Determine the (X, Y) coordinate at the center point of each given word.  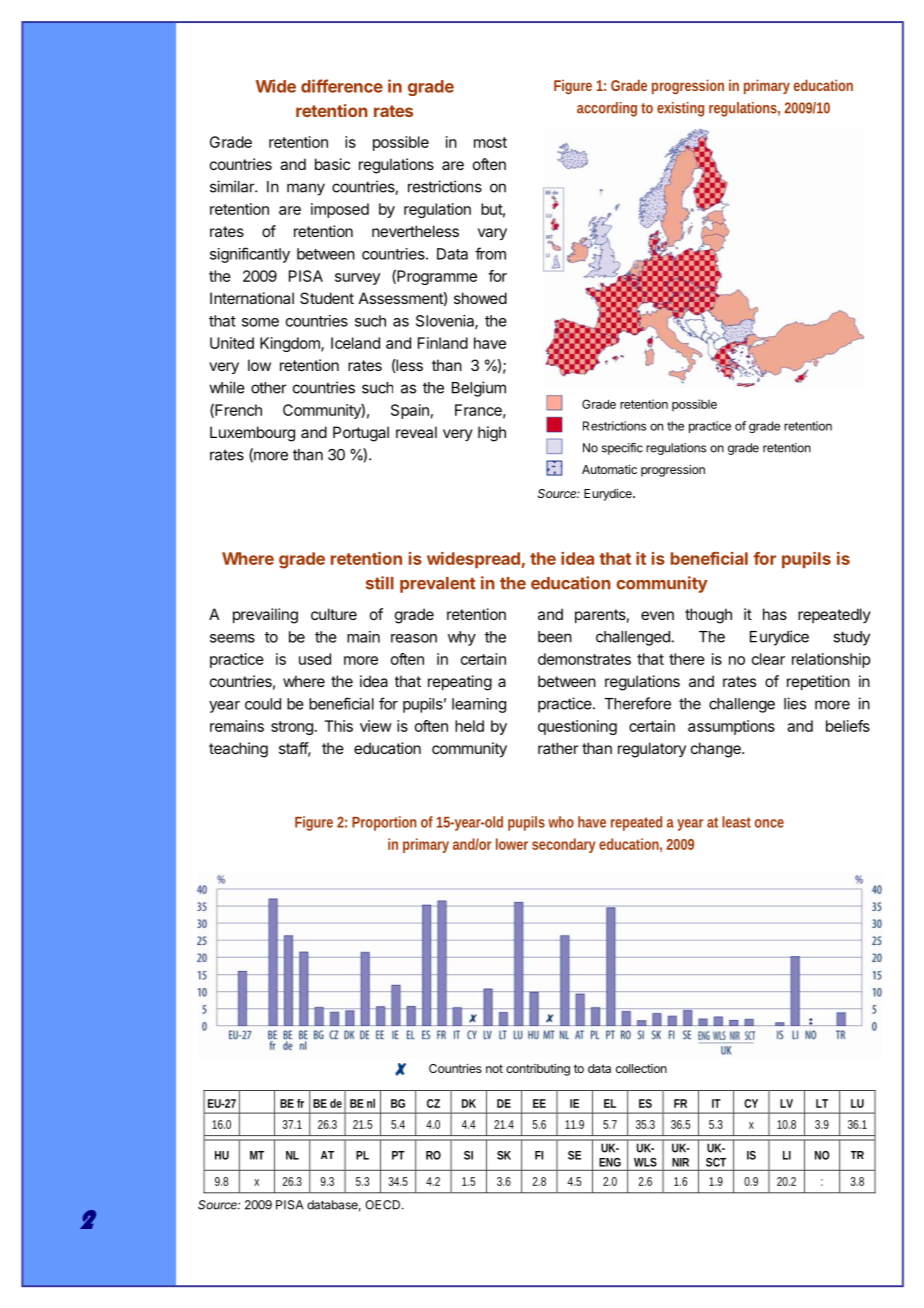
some (260, 322)
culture (334, 614)
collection (641, 1068)
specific (622, 449)
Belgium (479, 389)
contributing (538, 1070)
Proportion (384, 823)
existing (680, 109)
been (555, 637)
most (490, 142)
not (494, 1068)
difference (342, 86)
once (769, 823)
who (561, 822)
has (775, 614)
